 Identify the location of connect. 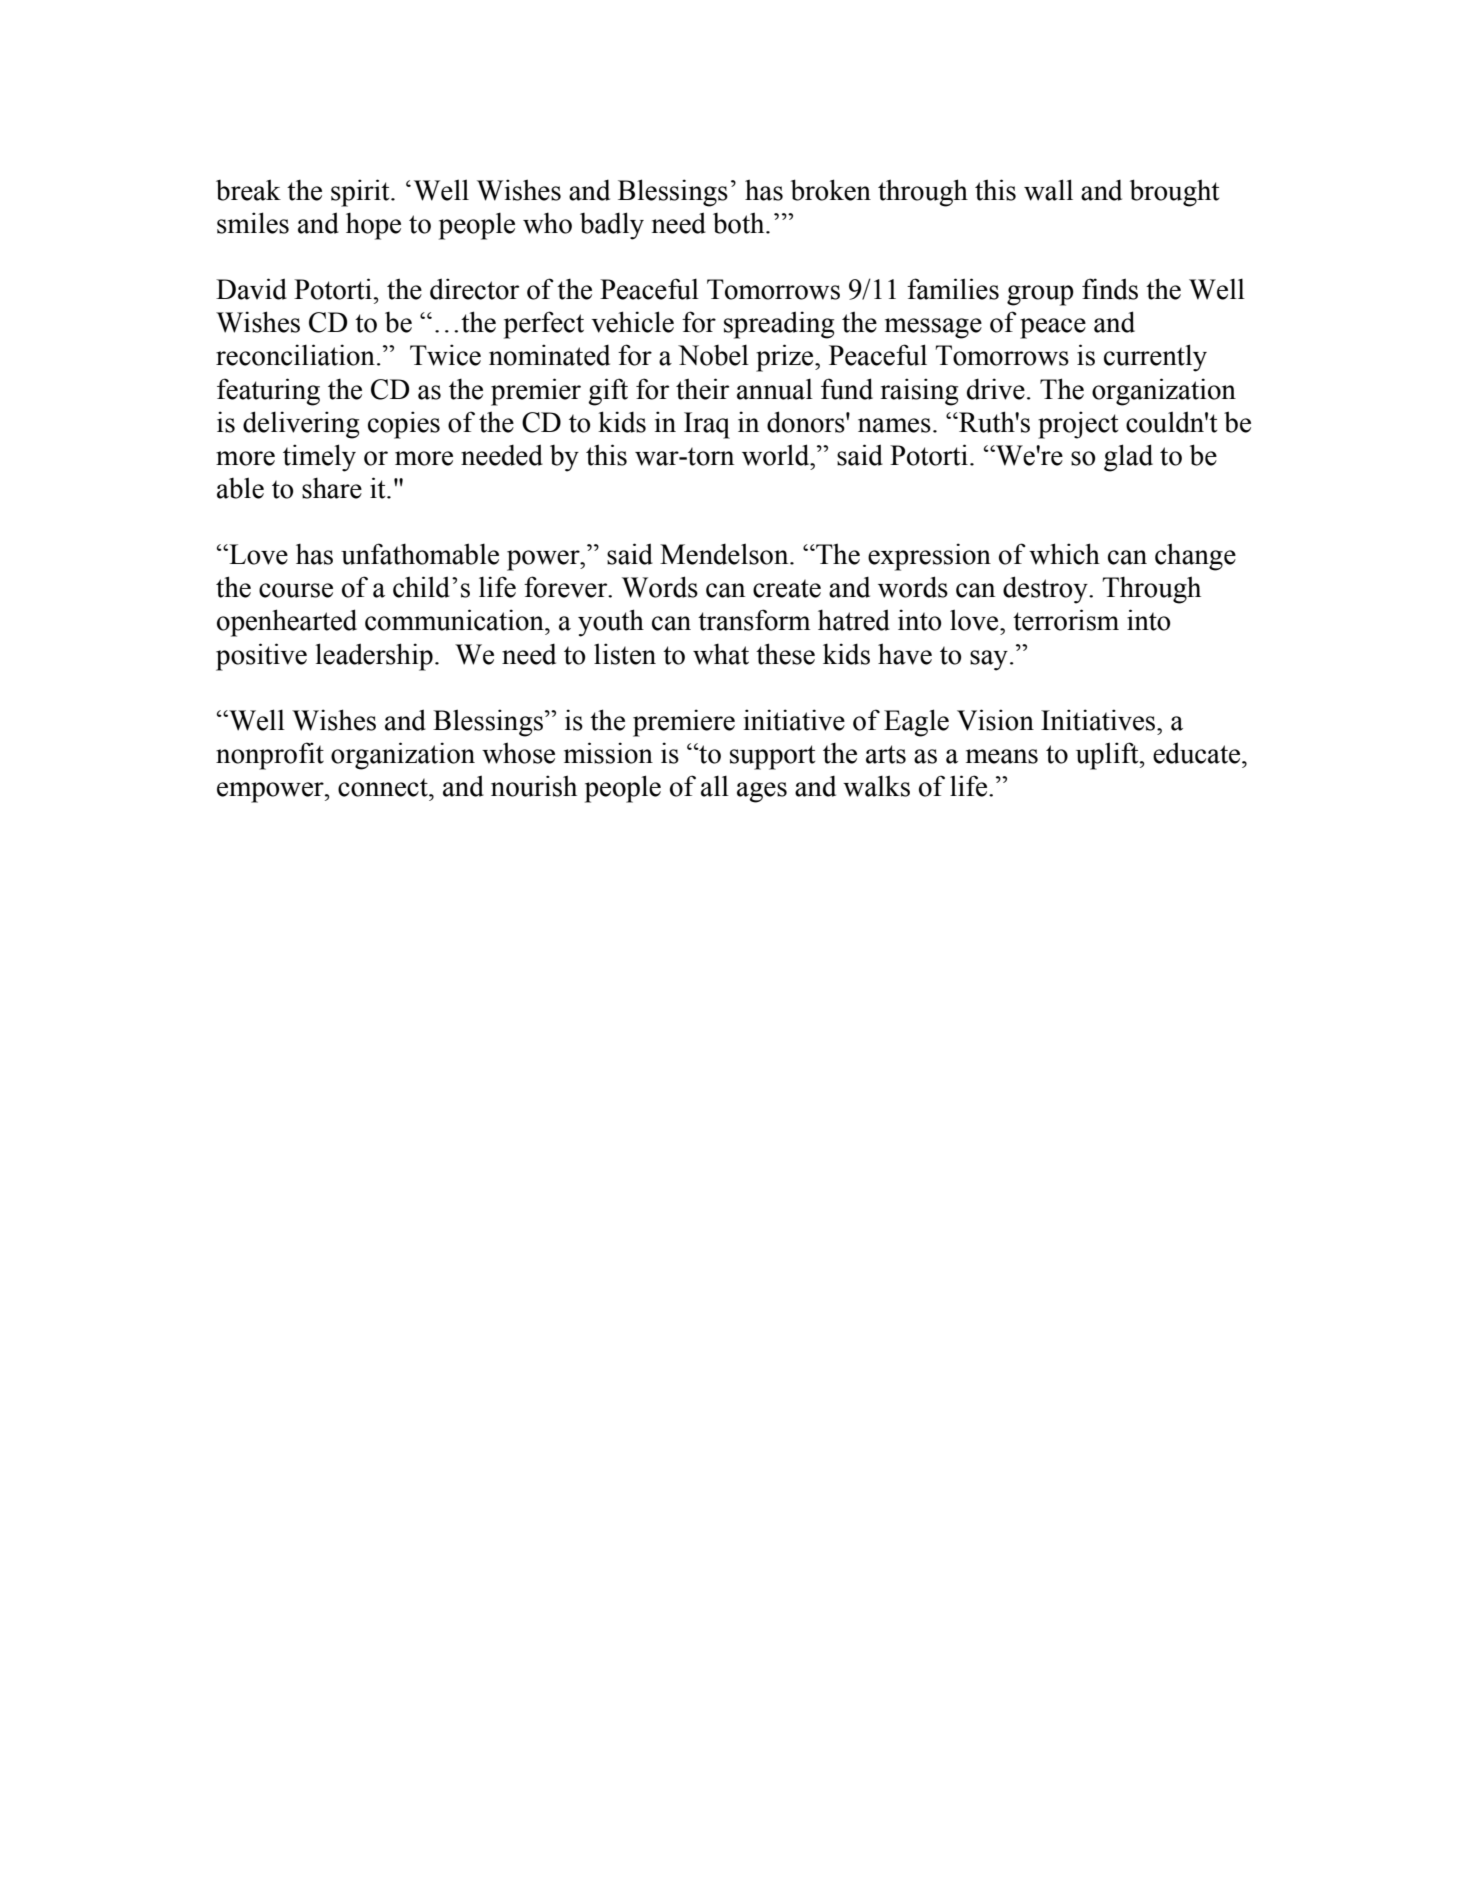
(384, 788).
